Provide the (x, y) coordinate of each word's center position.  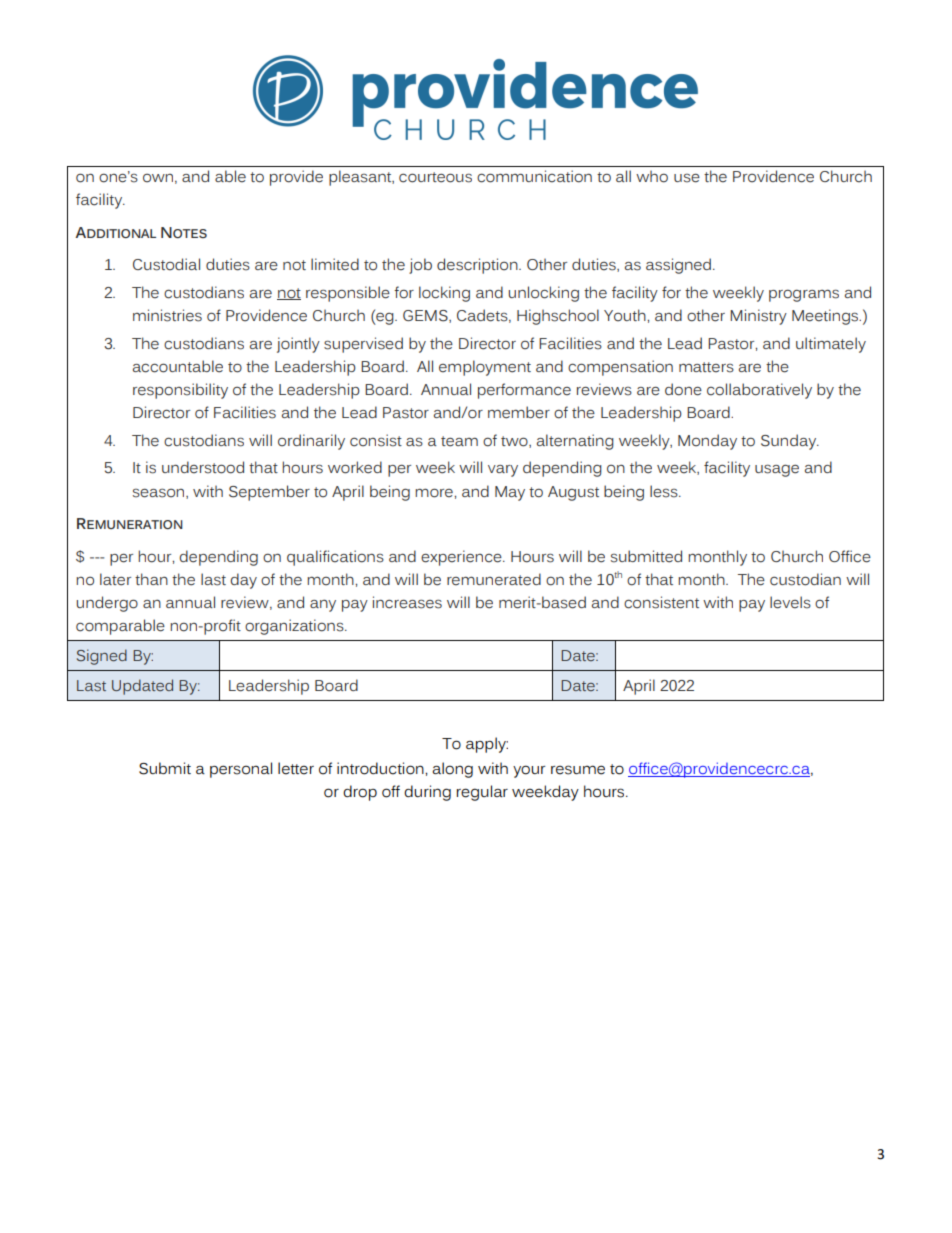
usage (777, 470)
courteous (435, 177)
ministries (167, 315)
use (687, 178)
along (452, 770)
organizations (295, 627)
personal (241, 770)
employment (485, 368)
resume (578, 770)
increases (407, 602)
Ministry (758, 317)
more (435, 493)
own (158, 178)
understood (203, 467)
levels (790, 602)
